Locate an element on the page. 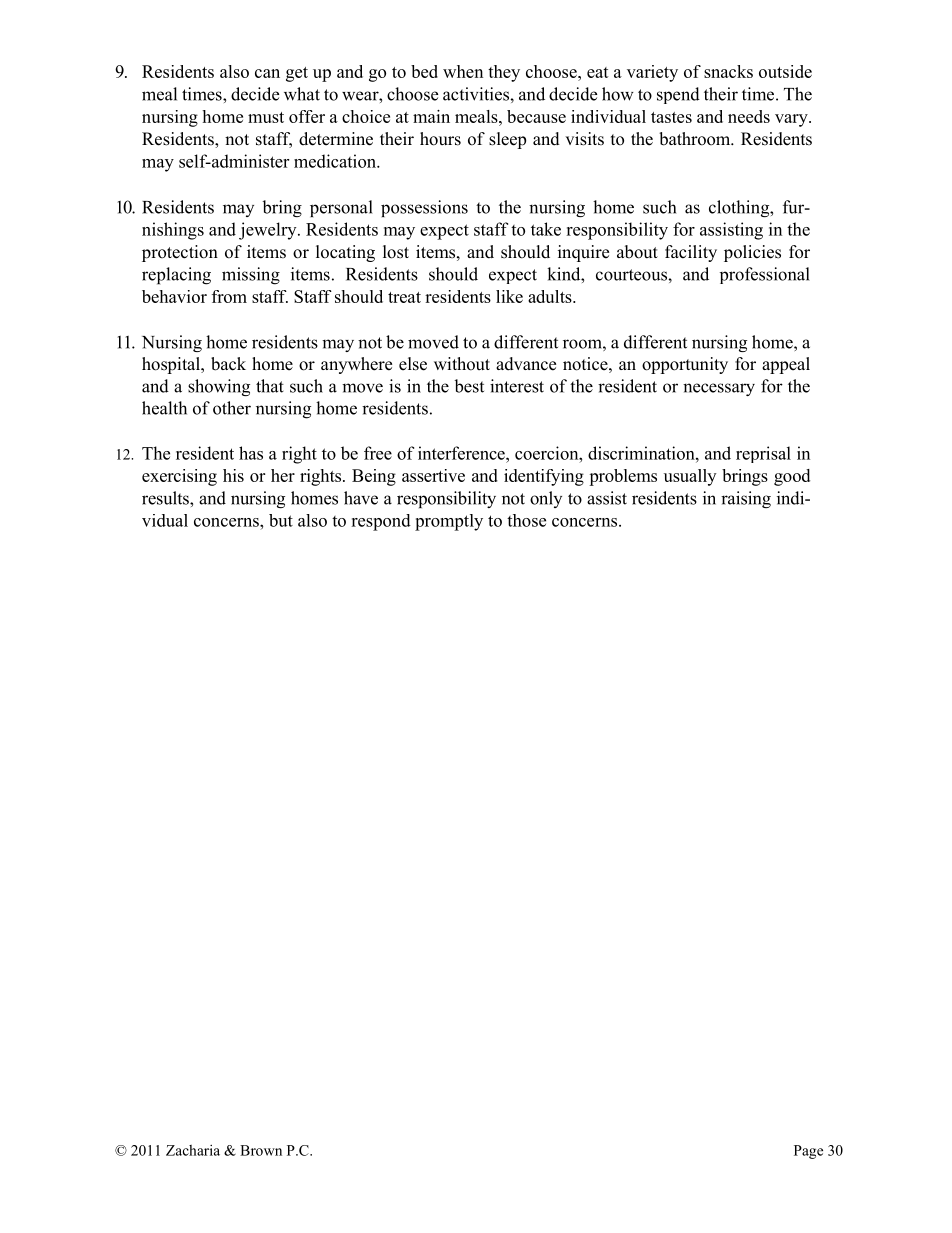 The width and height of the image is (952, 1233). but is located at coordinates (281, 520).
